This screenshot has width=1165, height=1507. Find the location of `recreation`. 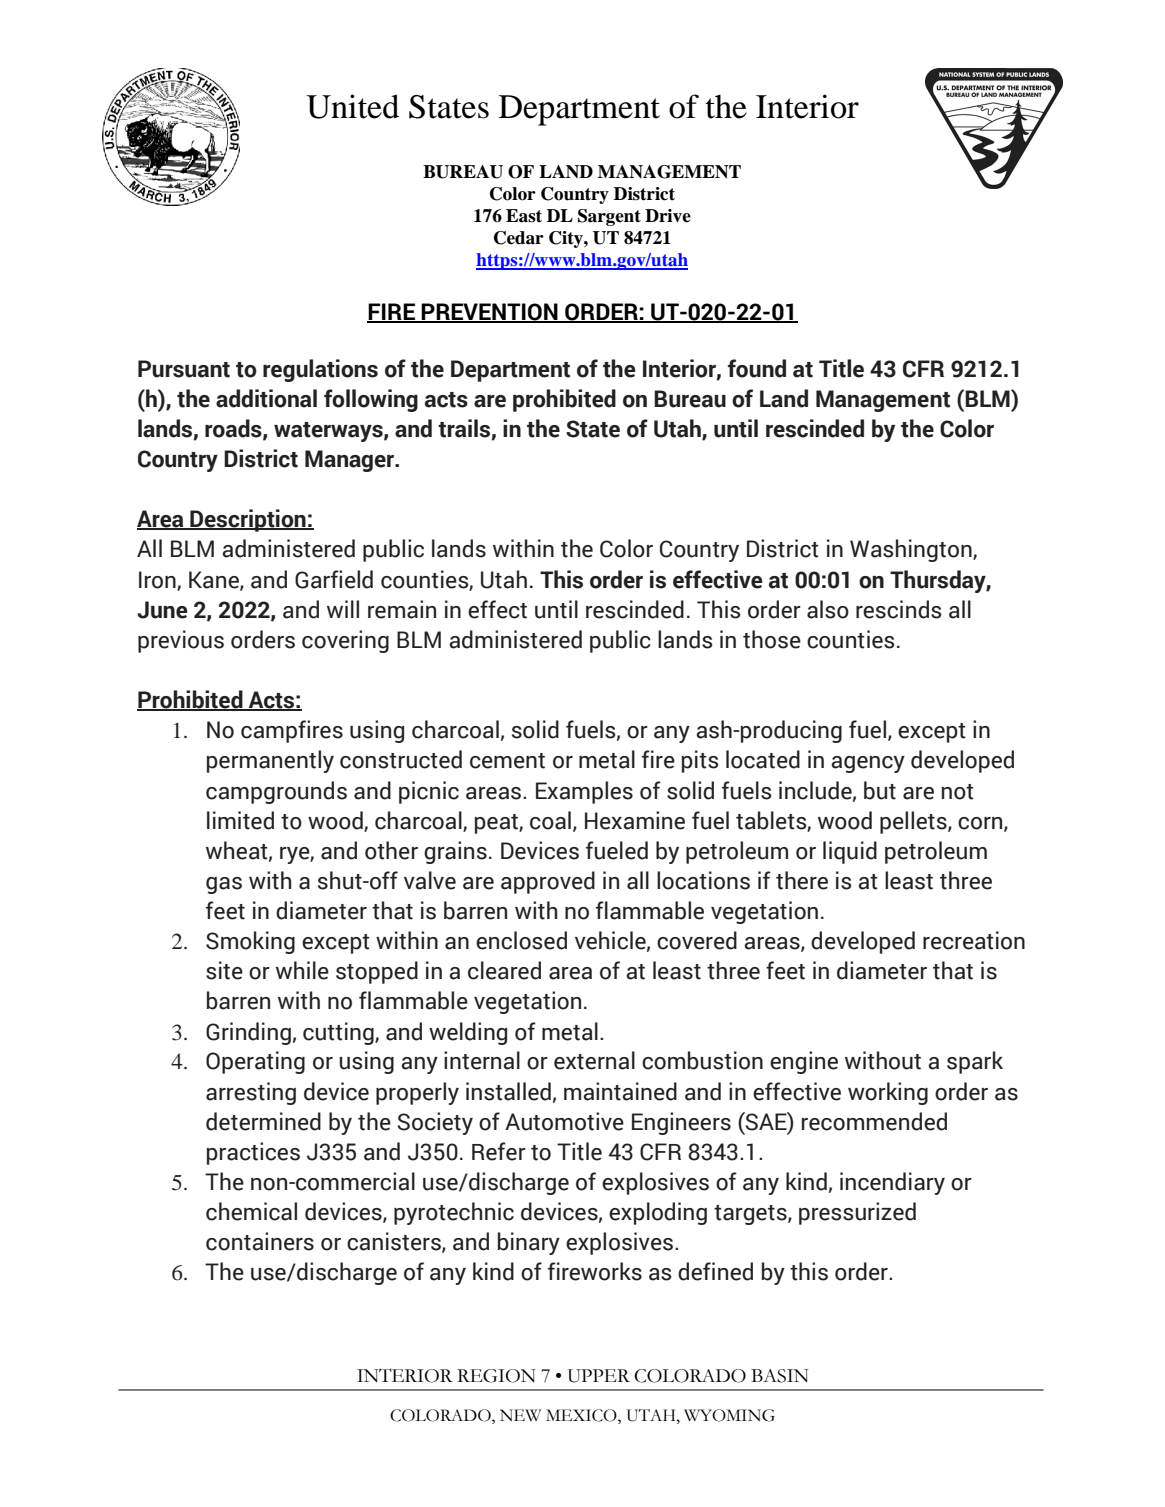

recreation is located at coordinates (974, 940).
